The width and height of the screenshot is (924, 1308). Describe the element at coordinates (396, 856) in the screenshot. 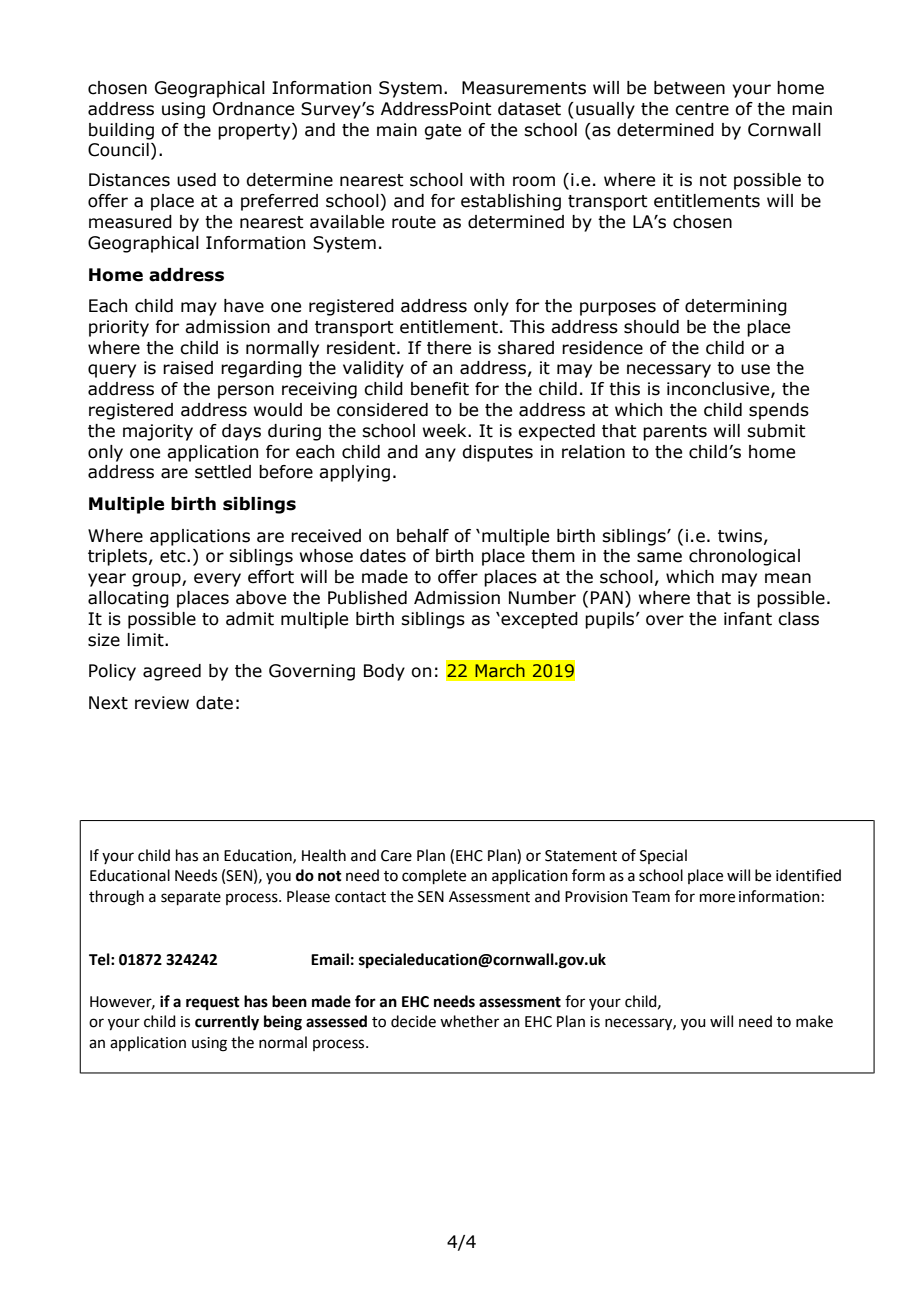

I see `Care` at that location.
